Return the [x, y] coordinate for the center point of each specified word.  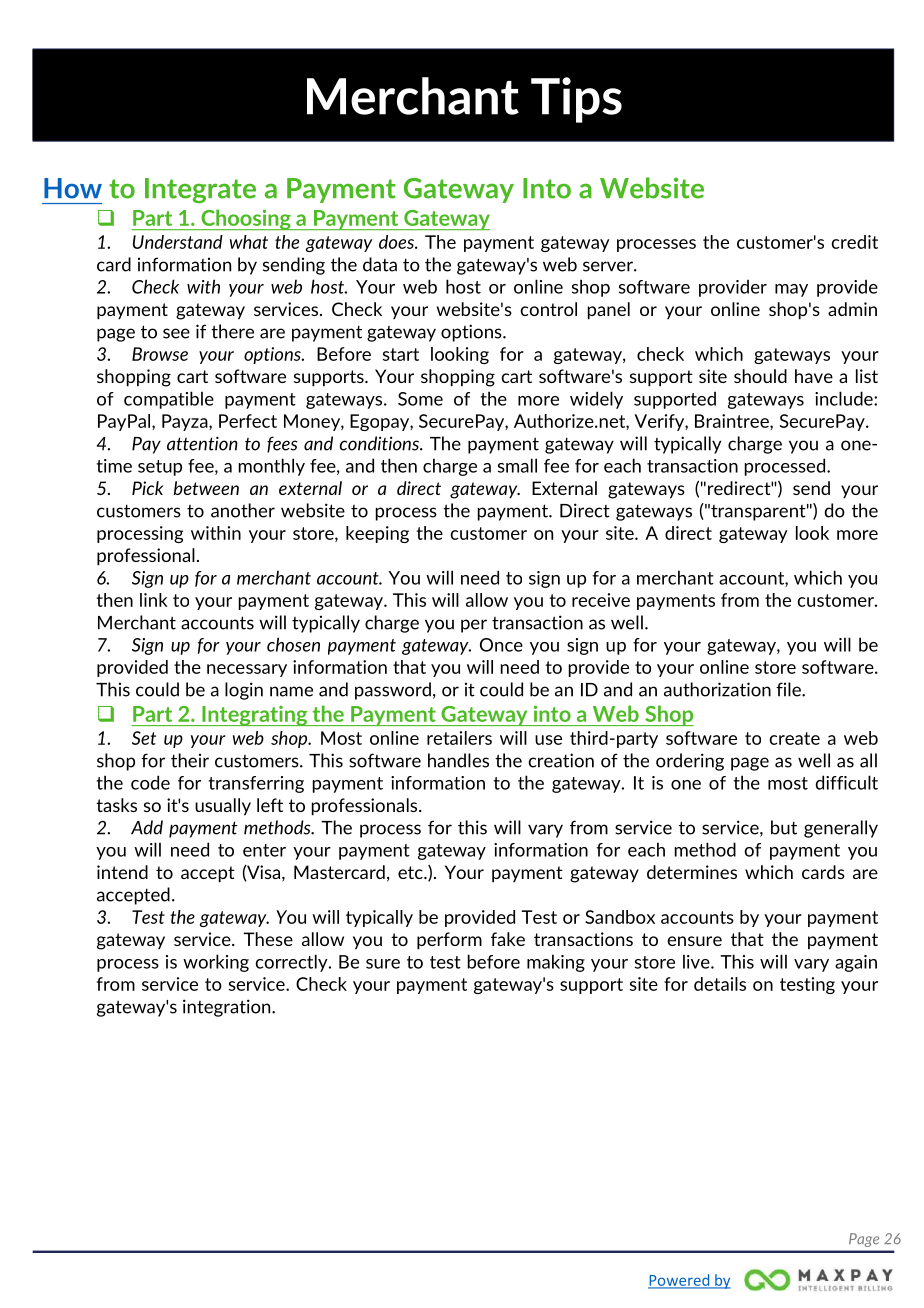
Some [420, 399]
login [244, 691]
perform [449, 941]
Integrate [200, 190]
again [856, 963]
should [760, 376]
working [216, 963]
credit [855, 242]
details [720, 984]
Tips [576, 100]
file [789, 689]
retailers [459, 738]
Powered [680, 1281]
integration [228, 1008]
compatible [169, 400]
